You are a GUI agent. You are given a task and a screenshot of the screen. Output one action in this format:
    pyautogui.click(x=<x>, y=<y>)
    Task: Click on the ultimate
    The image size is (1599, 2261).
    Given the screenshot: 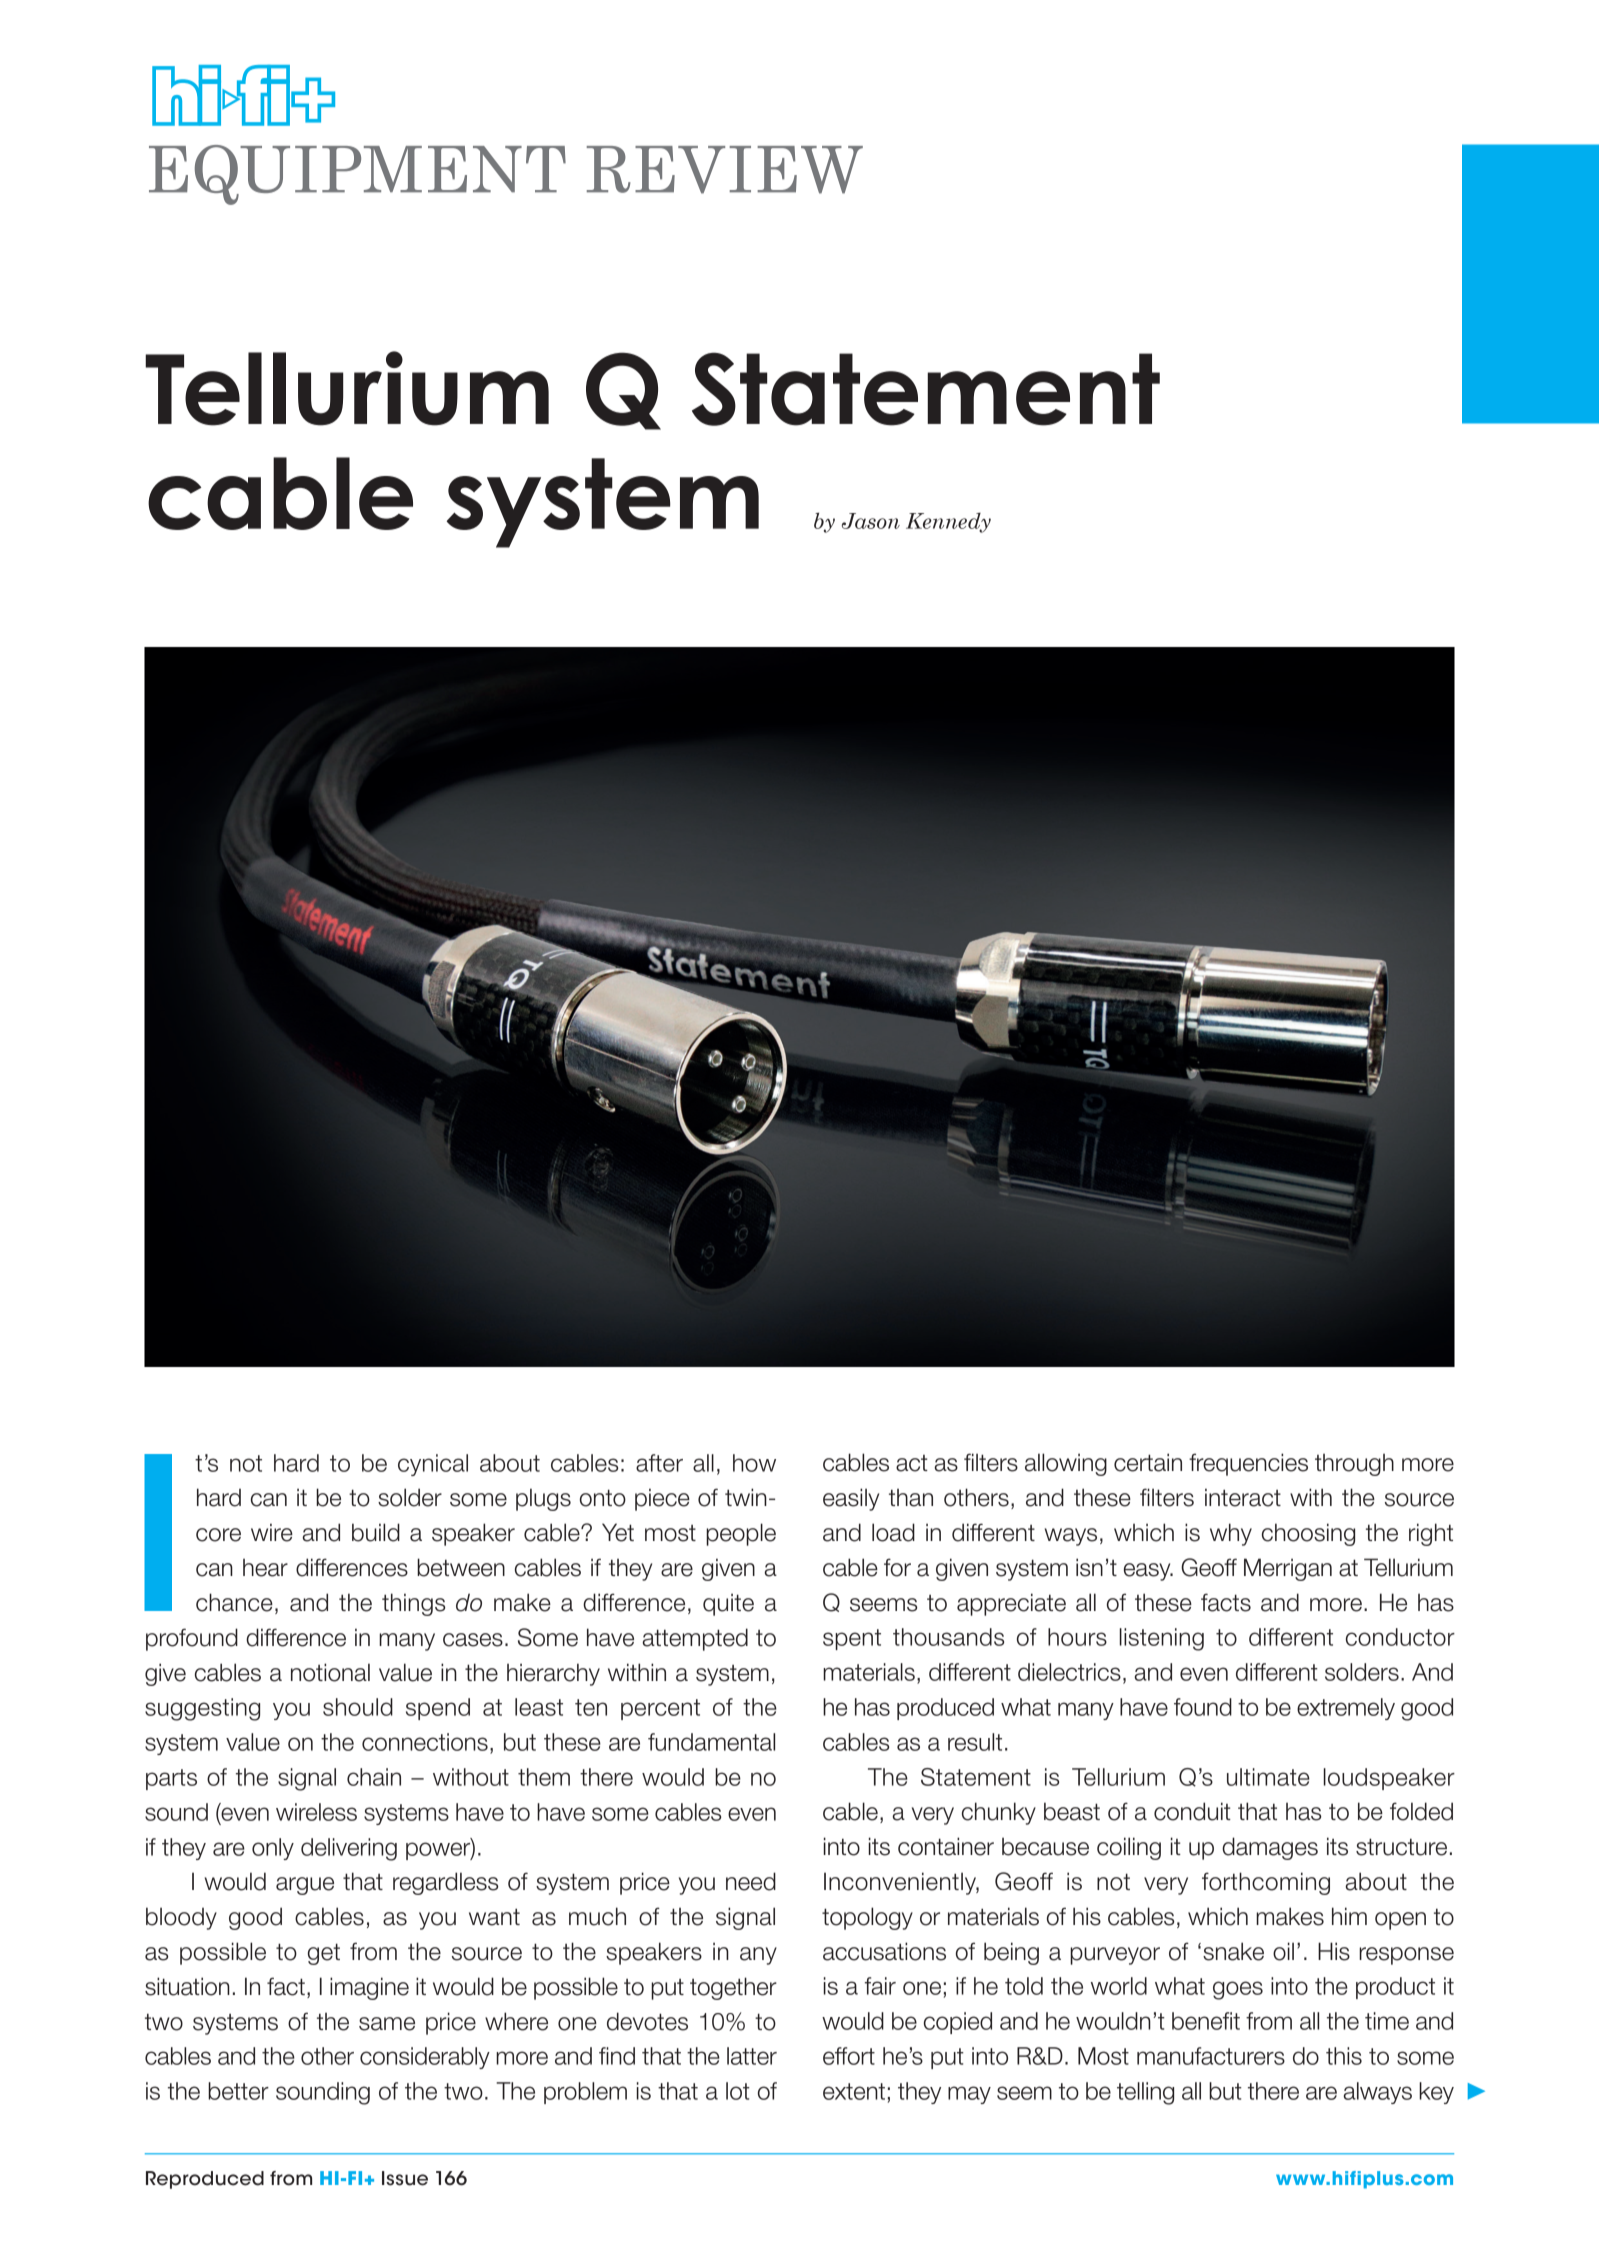 What is the action you would take?
    pyautogui.click(x=1268, y=1777)
